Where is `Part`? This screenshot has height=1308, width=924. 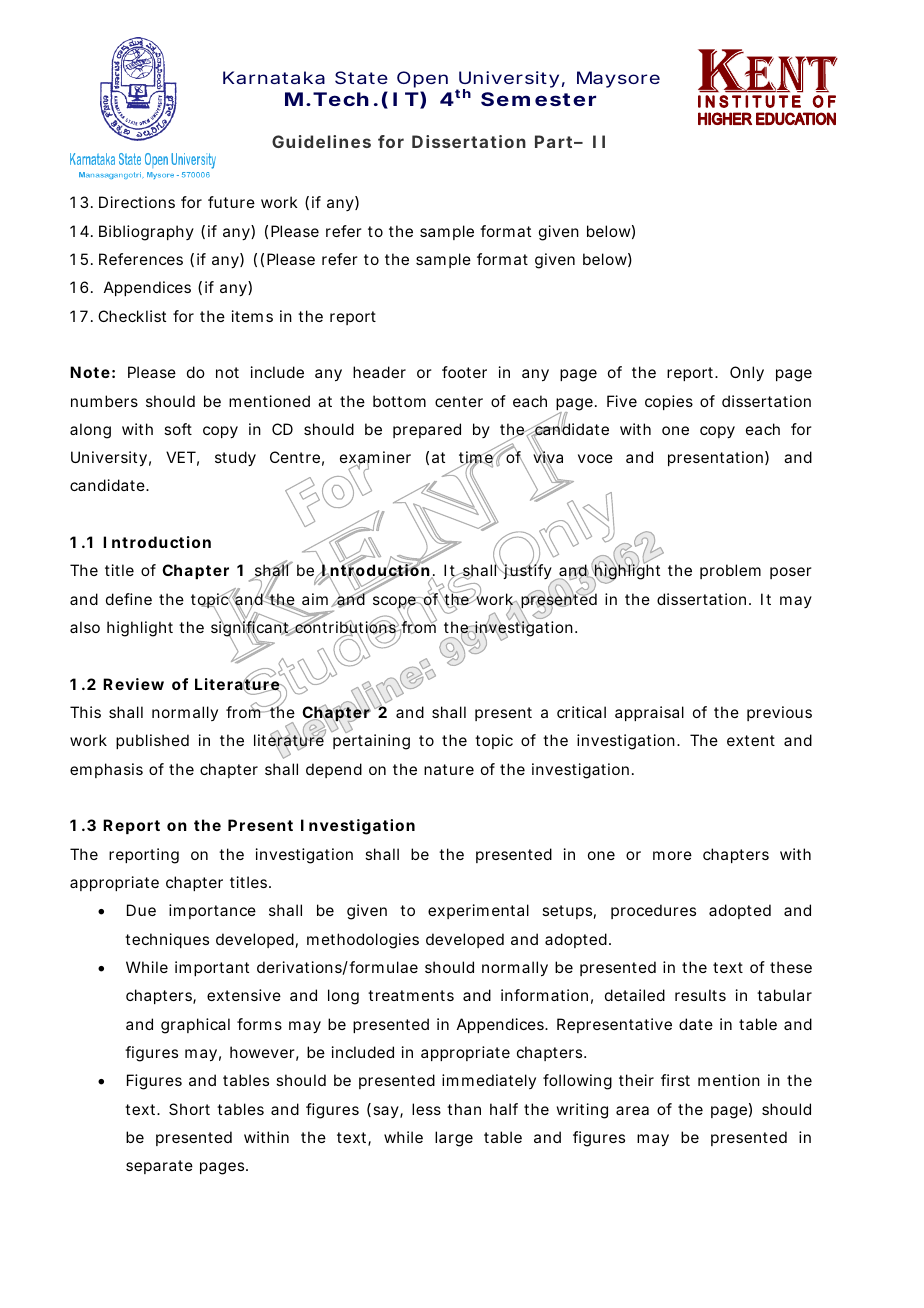 Part is located at coordinates (555, 141).
